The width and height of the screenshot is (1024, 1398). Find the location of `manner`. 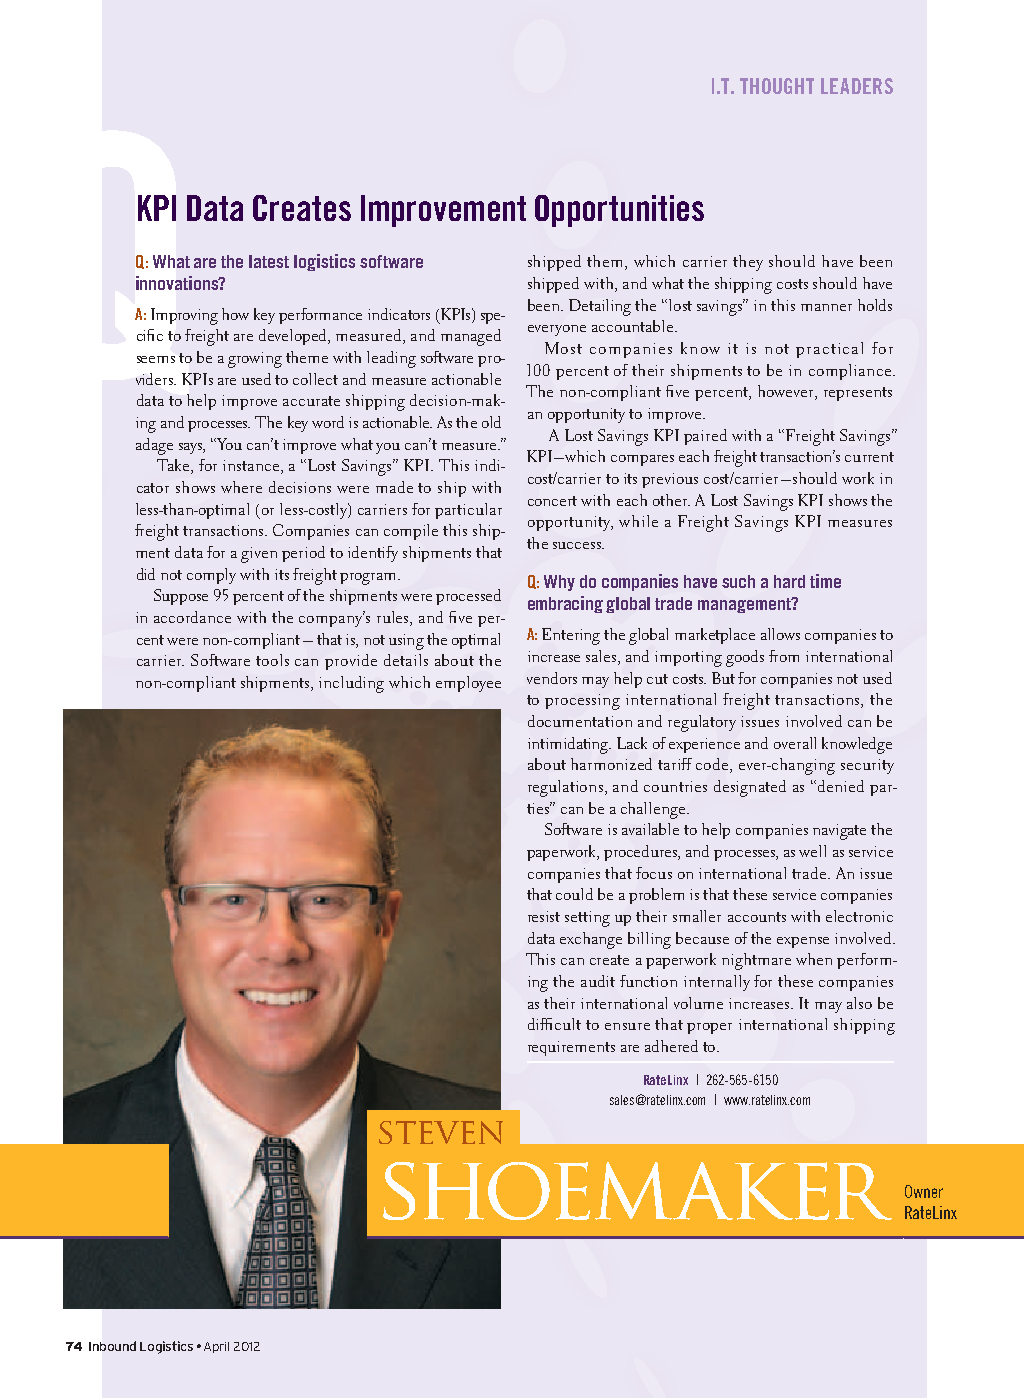

manner is located at coordinates (826, 307).
